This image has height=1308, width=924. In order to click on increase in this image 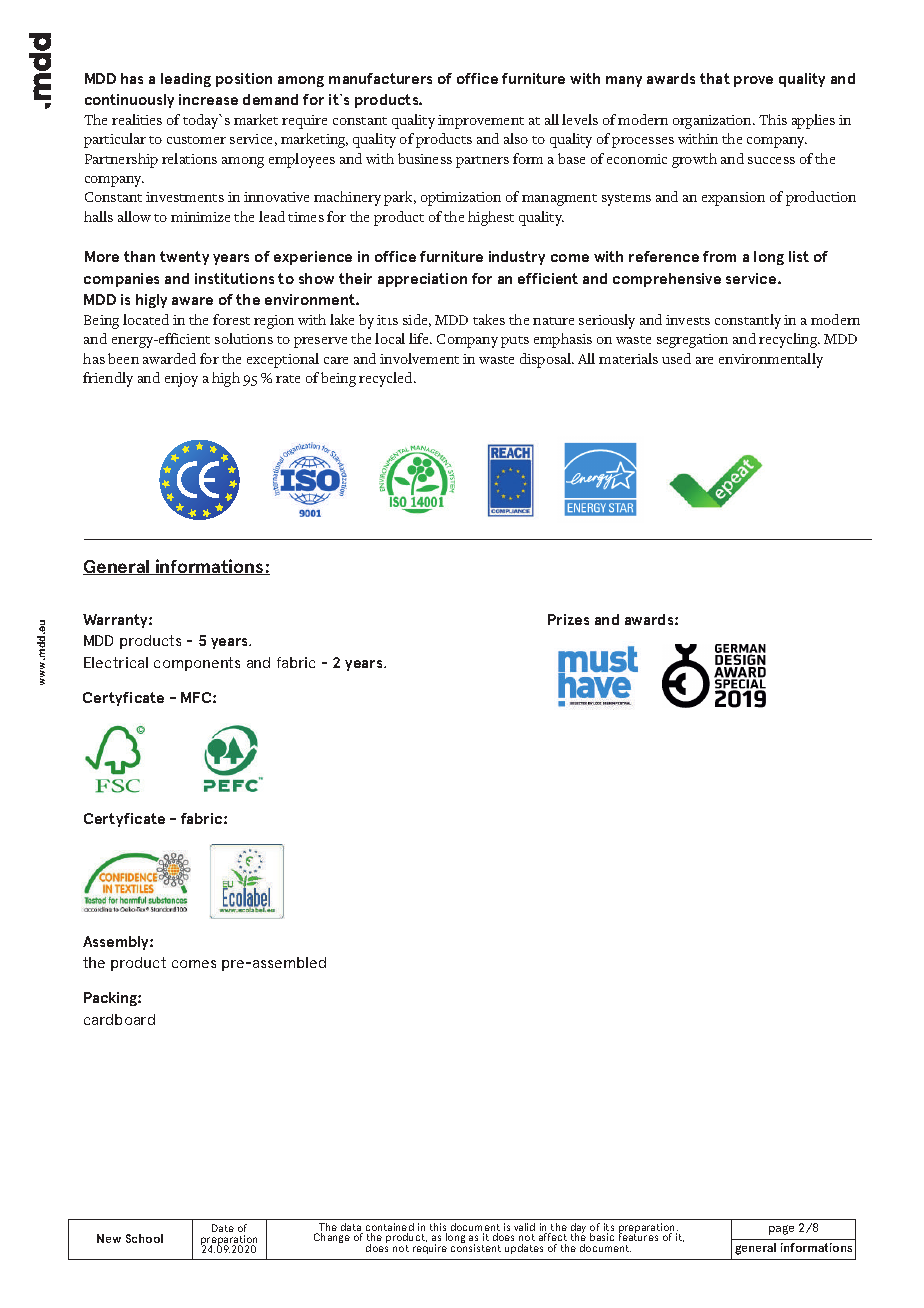, I will do `click(208, 99)`.
